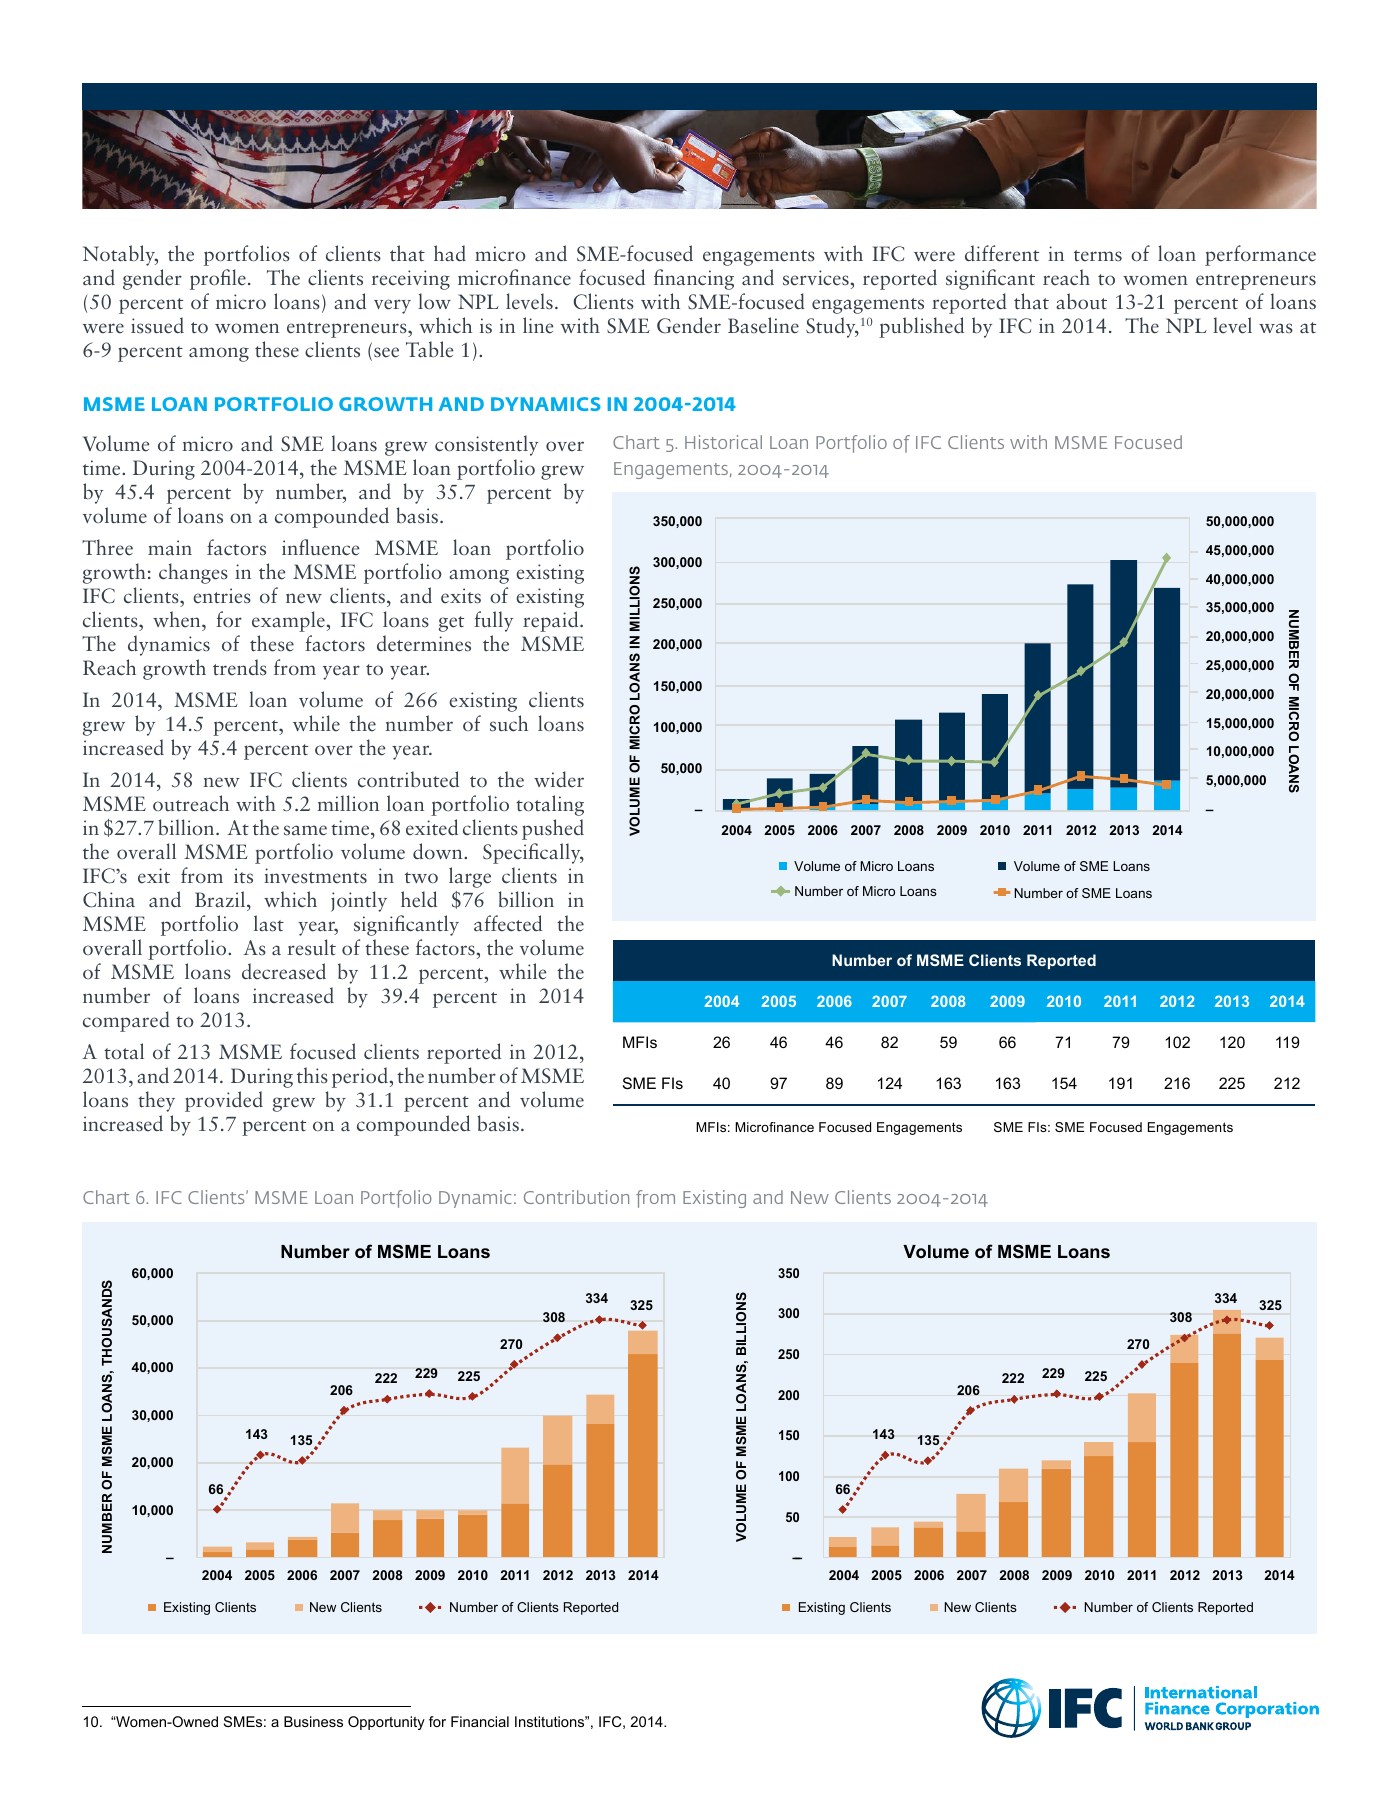  Describe the element at coordinates (508, 923) in the document. I see `affected` at that location.
